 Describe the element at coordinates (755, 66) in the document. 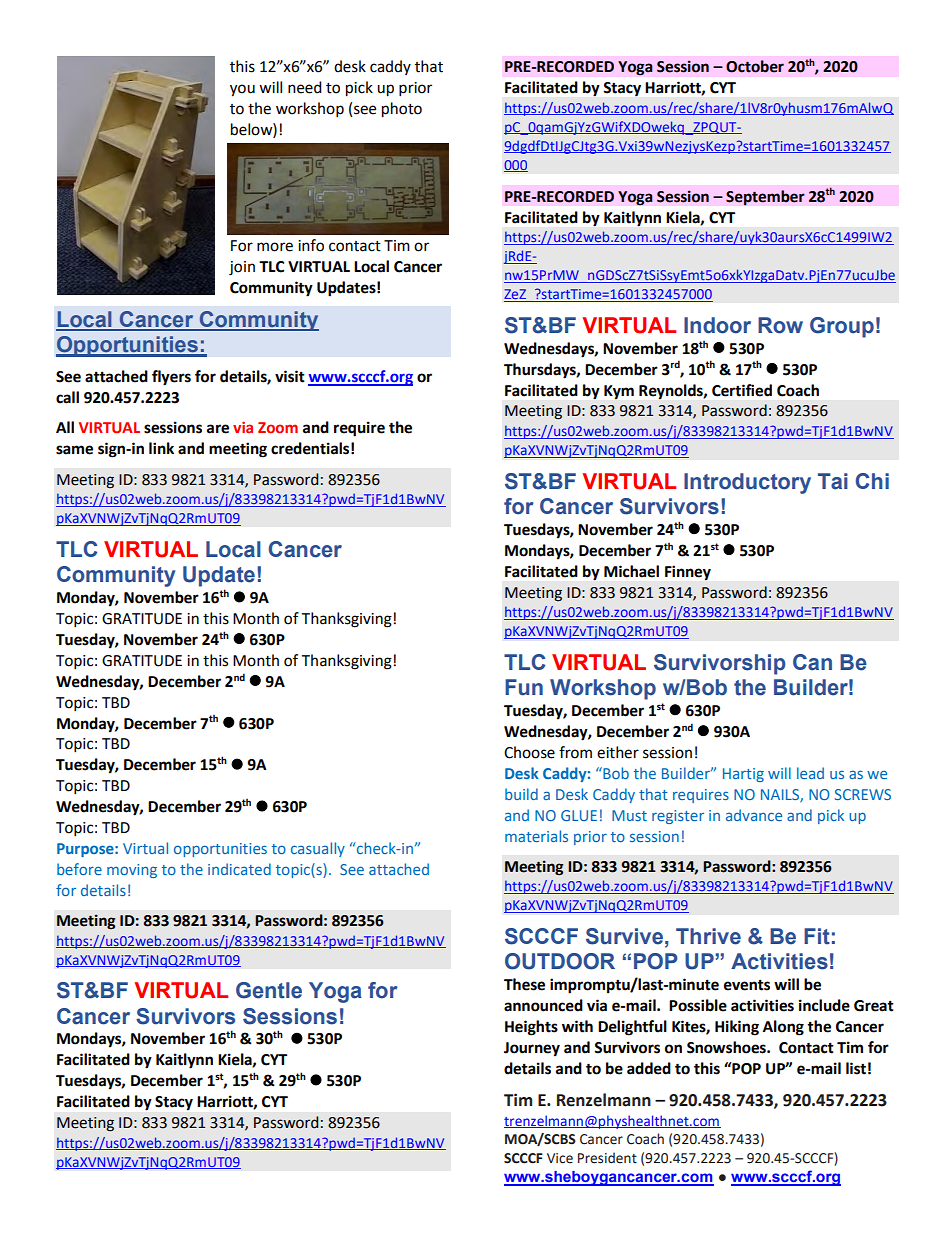

I see `October` at that location.
